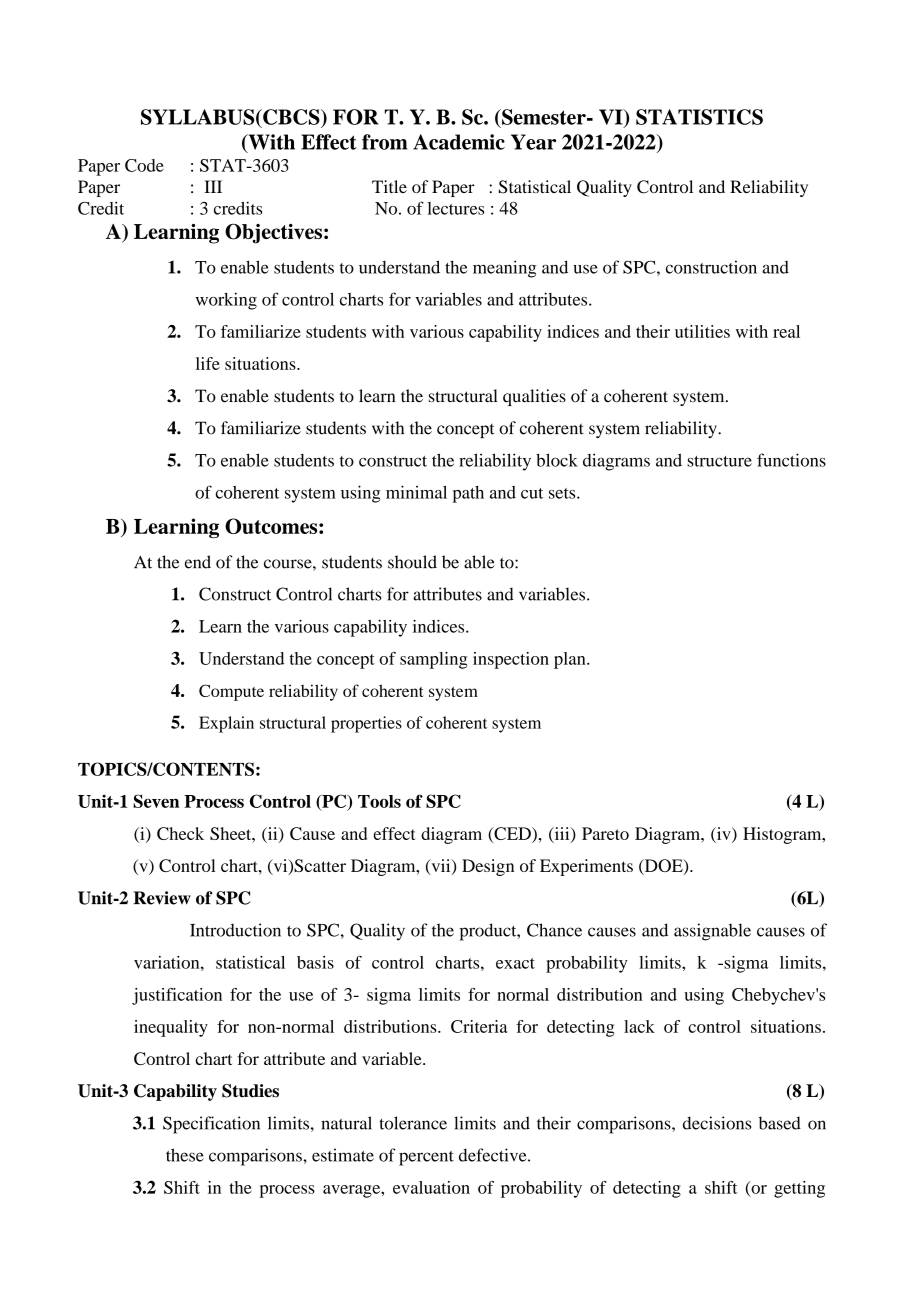 Image resolution: width=924 pixels, height=1309 pixels. Describe the element at coordinates (426, 1158) in the screenshot. I see `percent` at that location.
